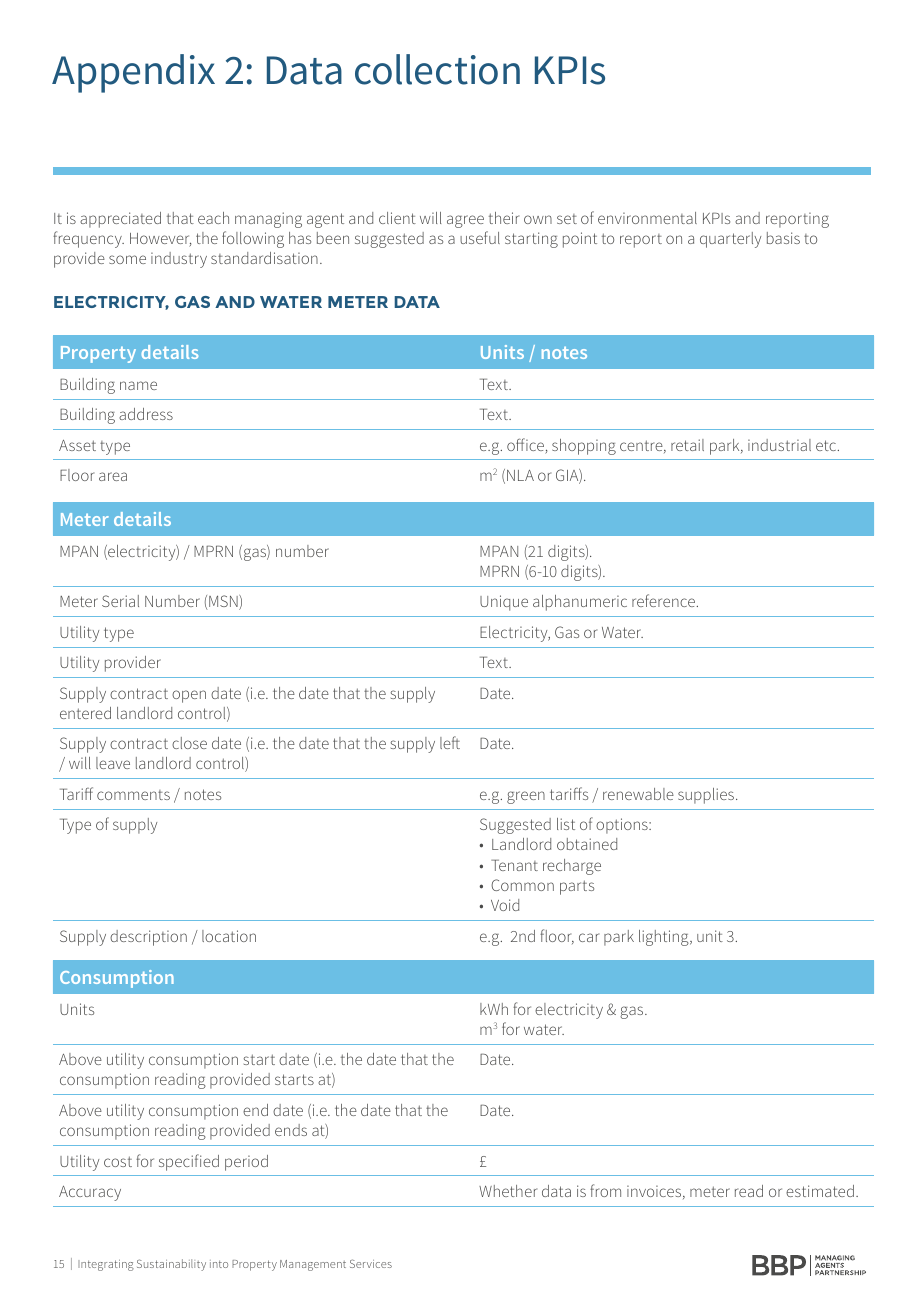 Image resolution: width=924 pixels, height=1308 pixels. Describe the element at coordinates (508, 1191) in the image. I see `Whether` at that location.
